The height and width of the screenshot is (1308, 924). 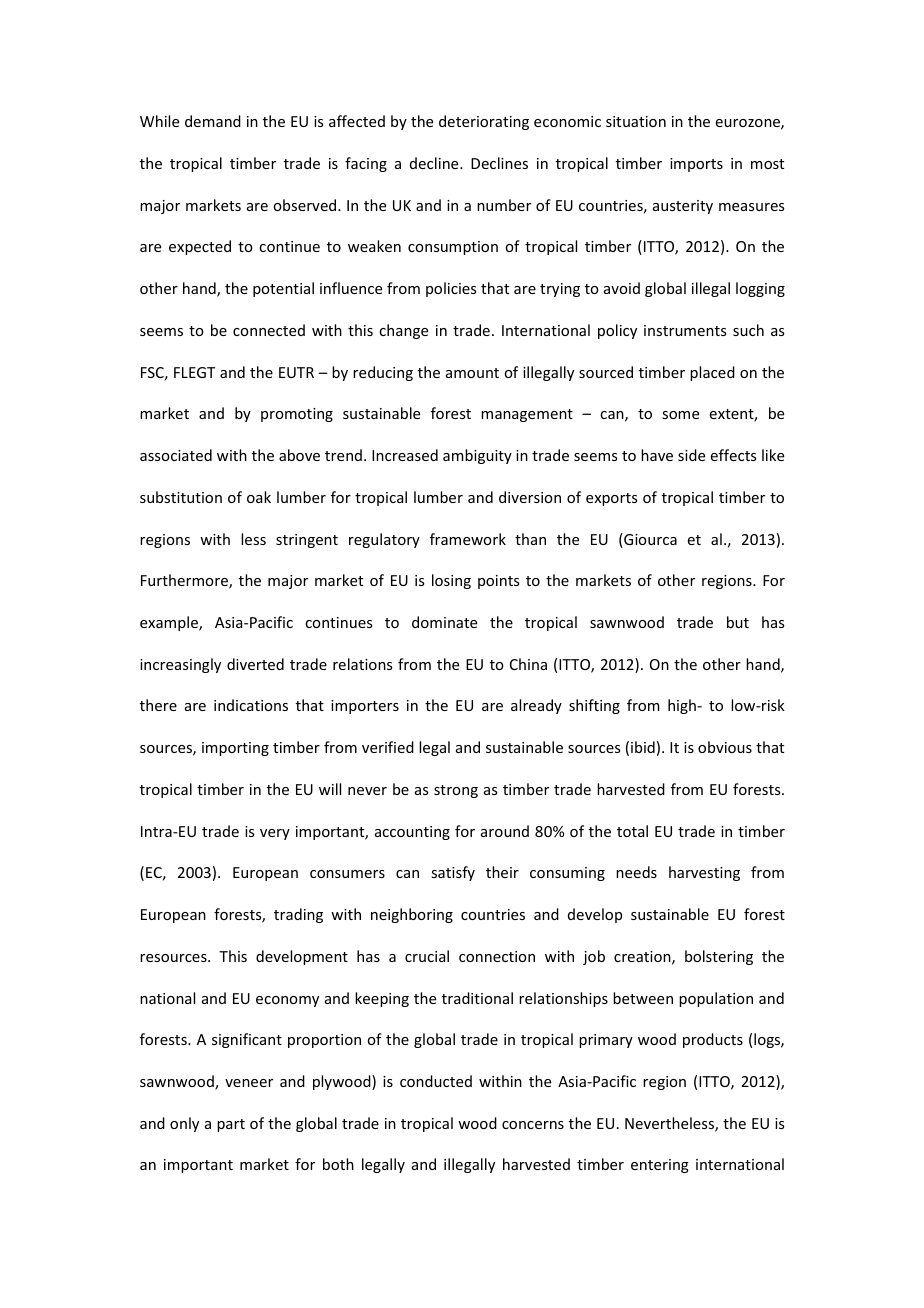 What do you see at coordinates (696, 165) in the screenshot?
I see `imports` at bounding box center [696, 165].
